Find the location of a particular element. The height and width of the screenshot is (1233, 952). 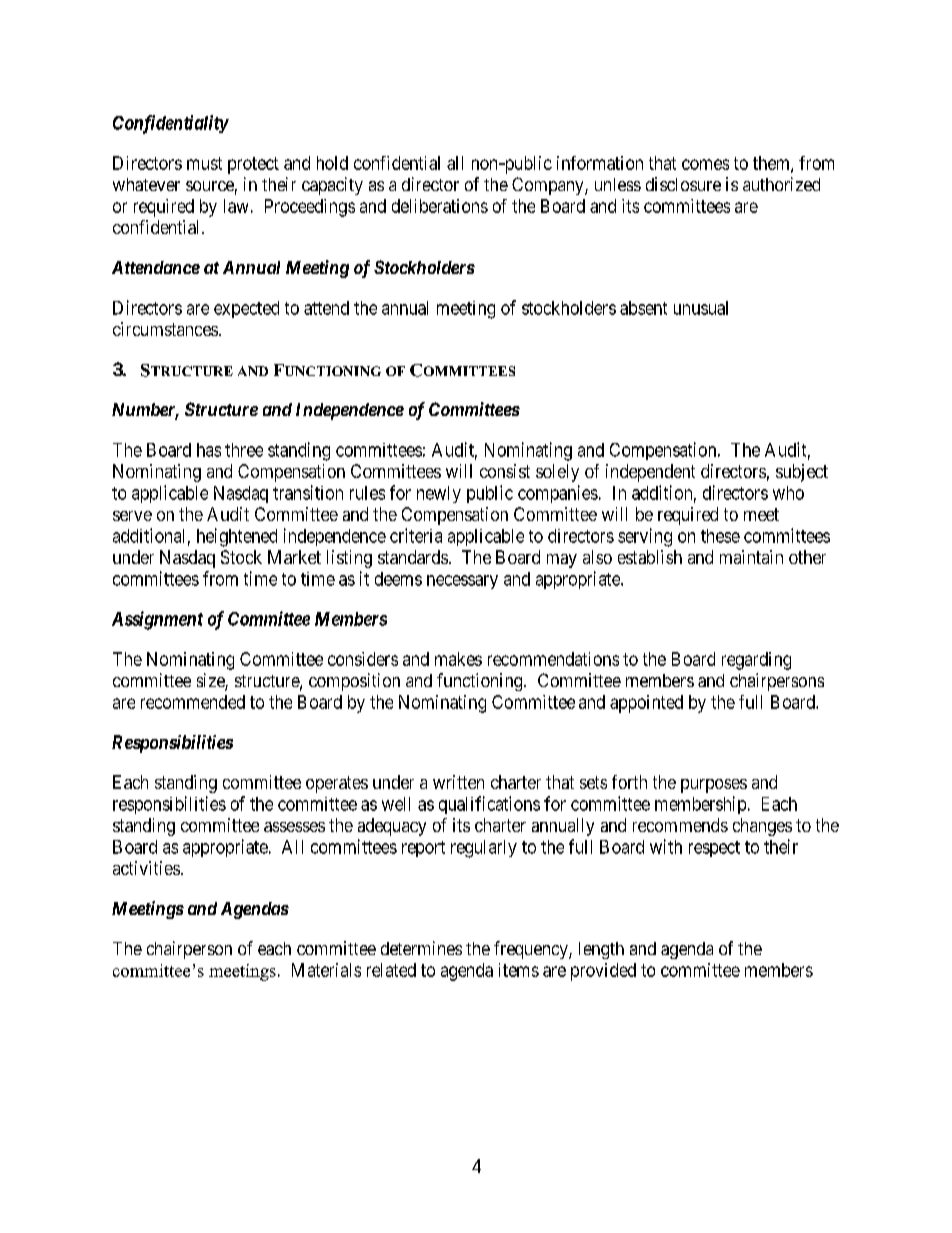

disclosure is located at coordinates (683, 184).
